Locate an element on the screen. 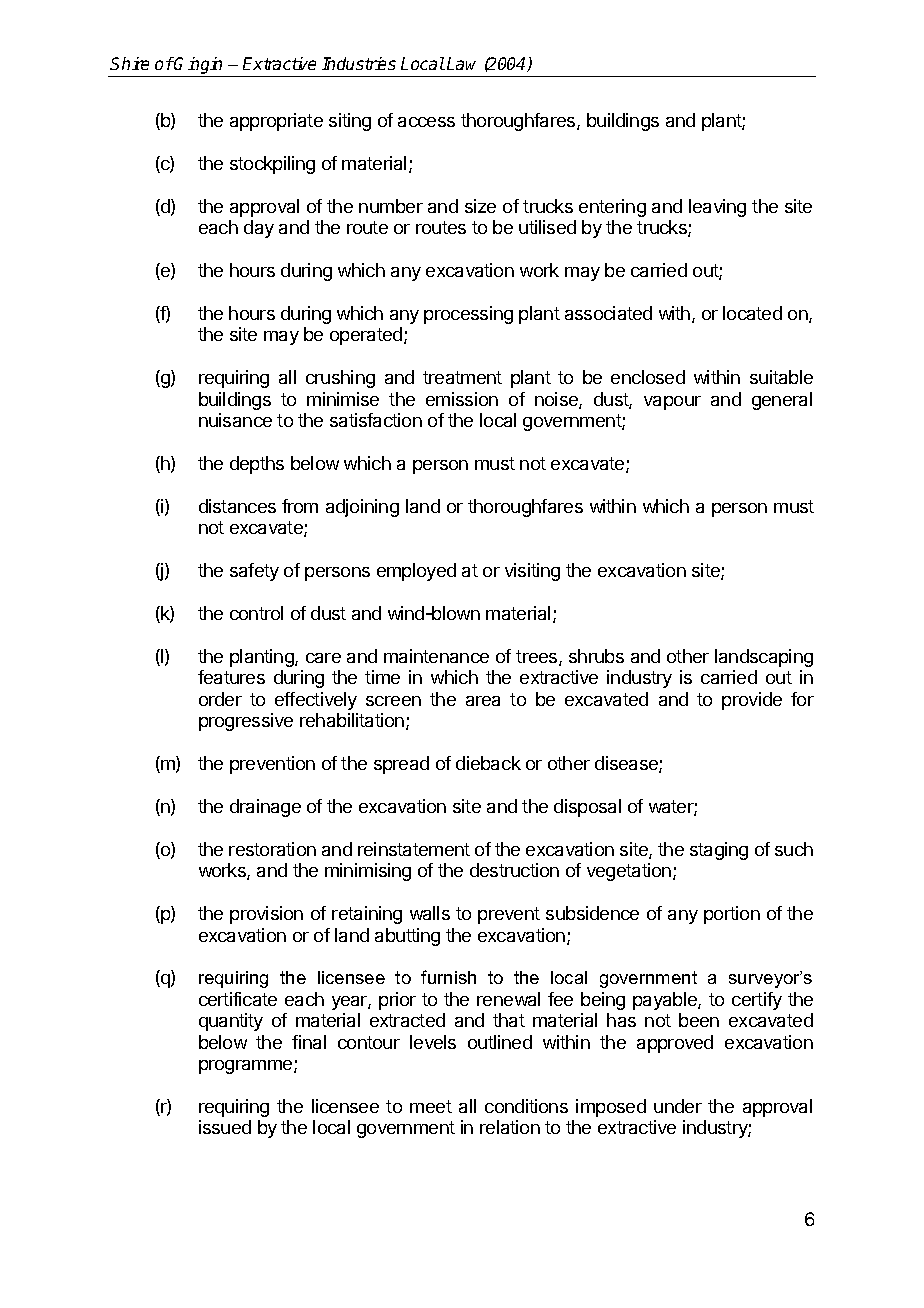  staging is located at coordinates (719, 851).
